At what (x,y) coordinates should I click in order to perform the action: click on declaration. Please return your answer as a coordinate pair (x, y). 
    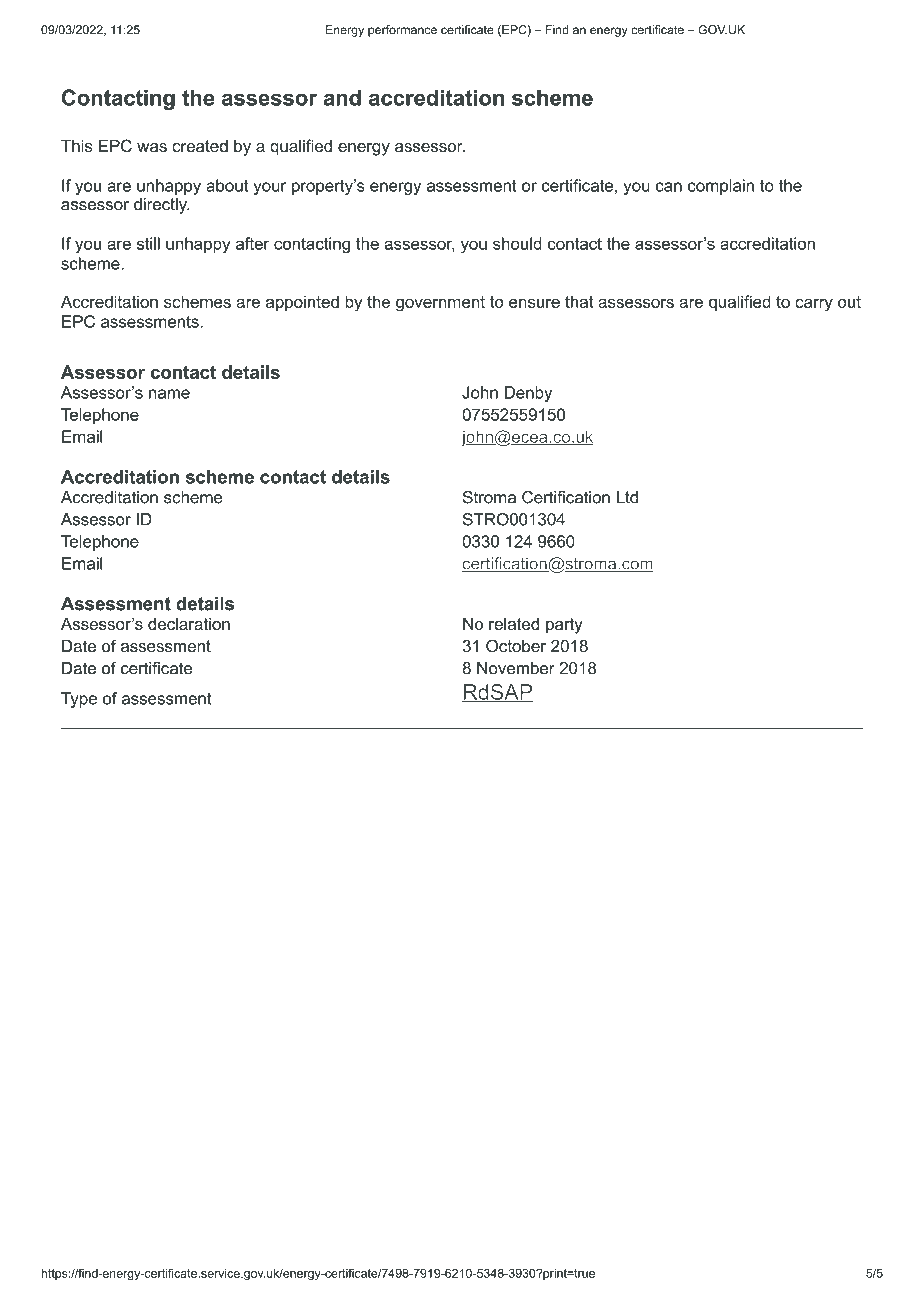
    Looking at the image, I should click on (189, 623).
